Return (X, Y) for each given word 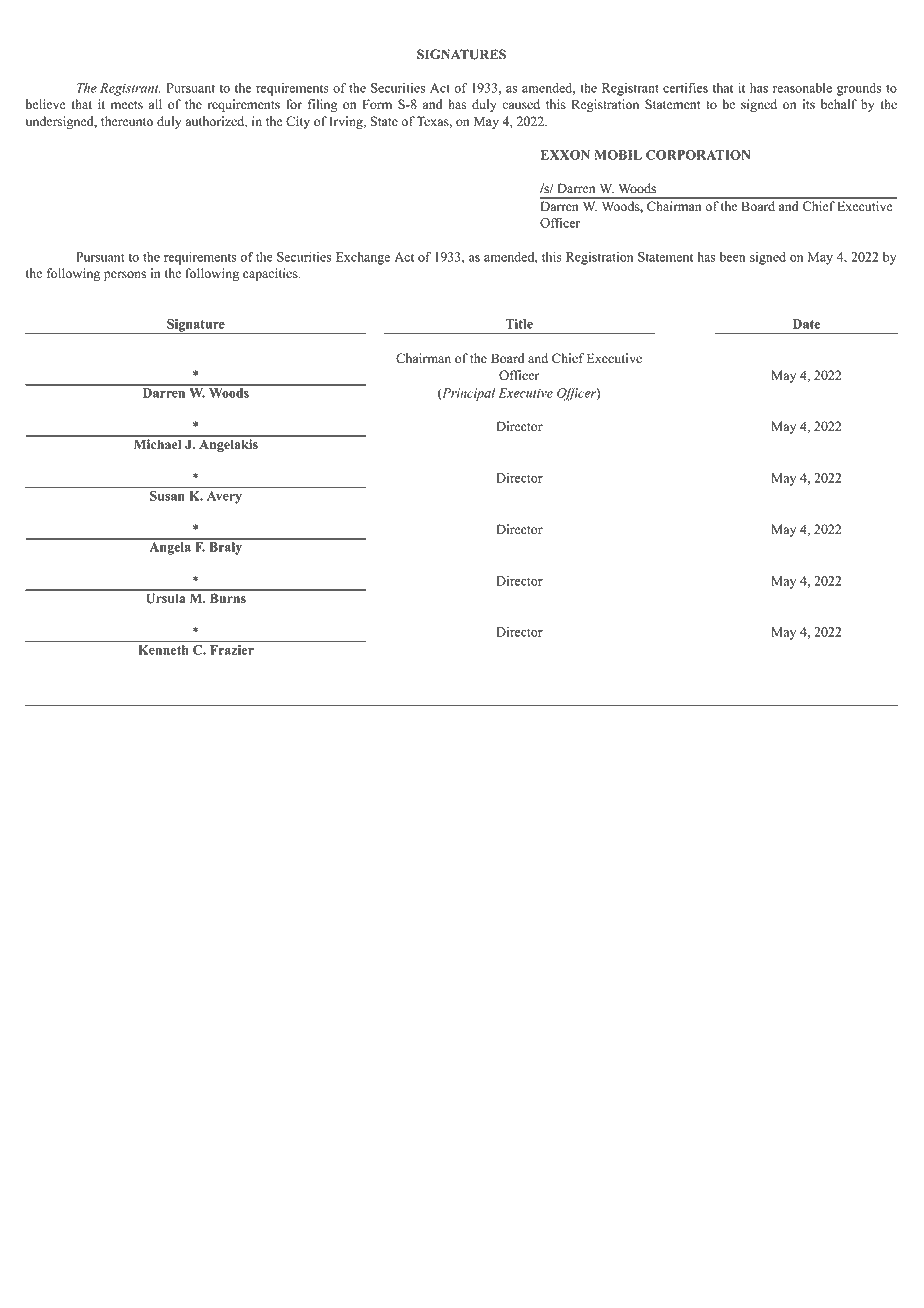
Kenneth (163, 650)
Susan (167, 496)
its (809, 104)
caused (521, 104)
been (733, 257)
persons (125, 276)
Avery (224, 497)
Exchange (363, 258)
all (155, 104)
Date (806, 324)
